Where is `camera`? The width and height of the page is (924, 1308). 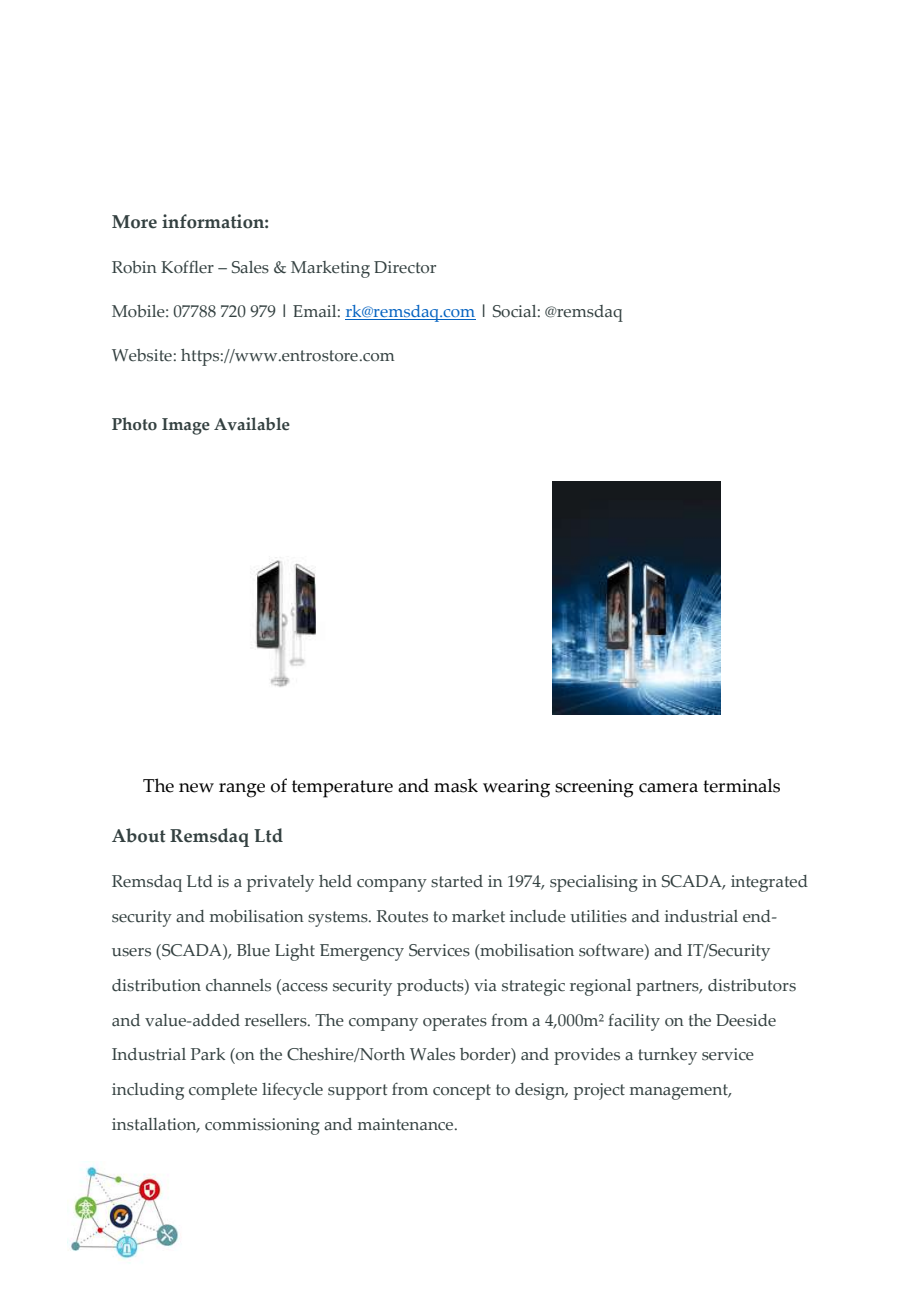
camera is located at coordinates (668, 788).
